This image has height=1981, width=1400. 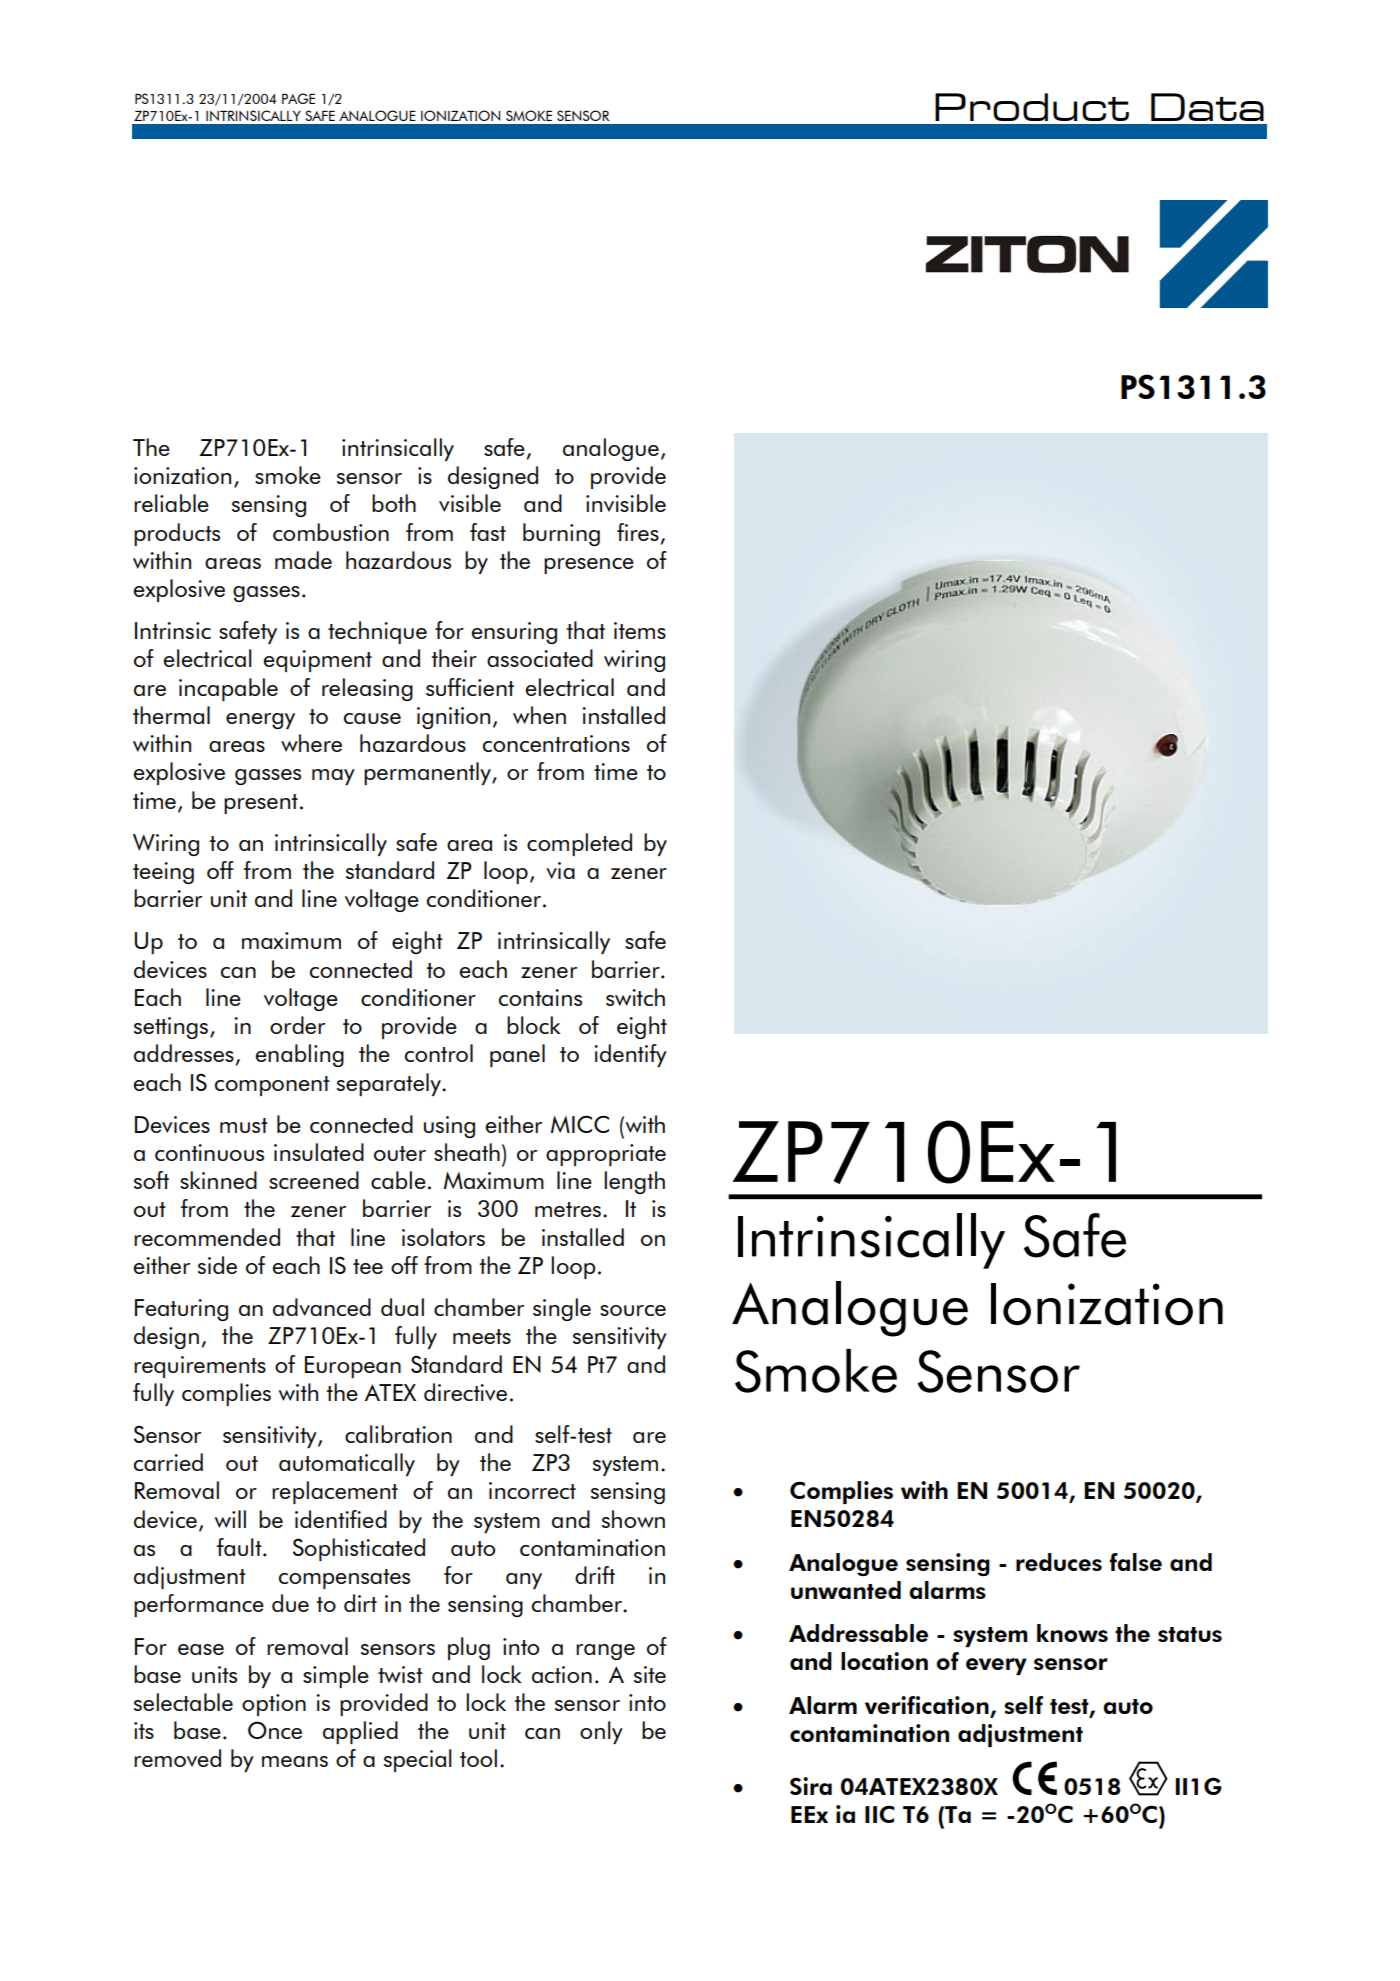 I want to click on only, so click(x=601, y=1732).
